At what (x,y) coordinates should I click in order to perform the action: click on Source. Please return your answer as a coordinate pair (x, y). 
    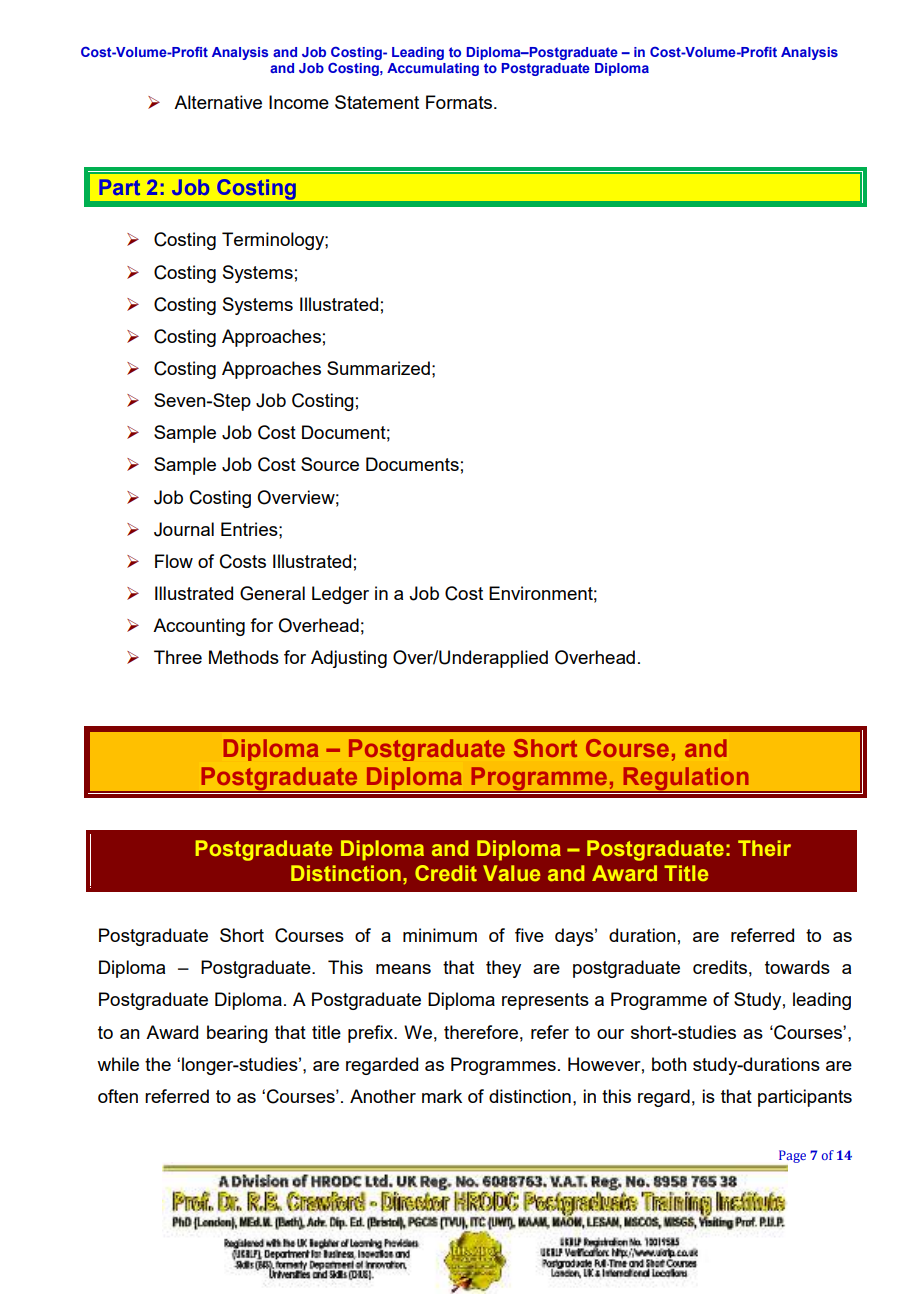
    Looking at the image, I should click on (330, 464).
